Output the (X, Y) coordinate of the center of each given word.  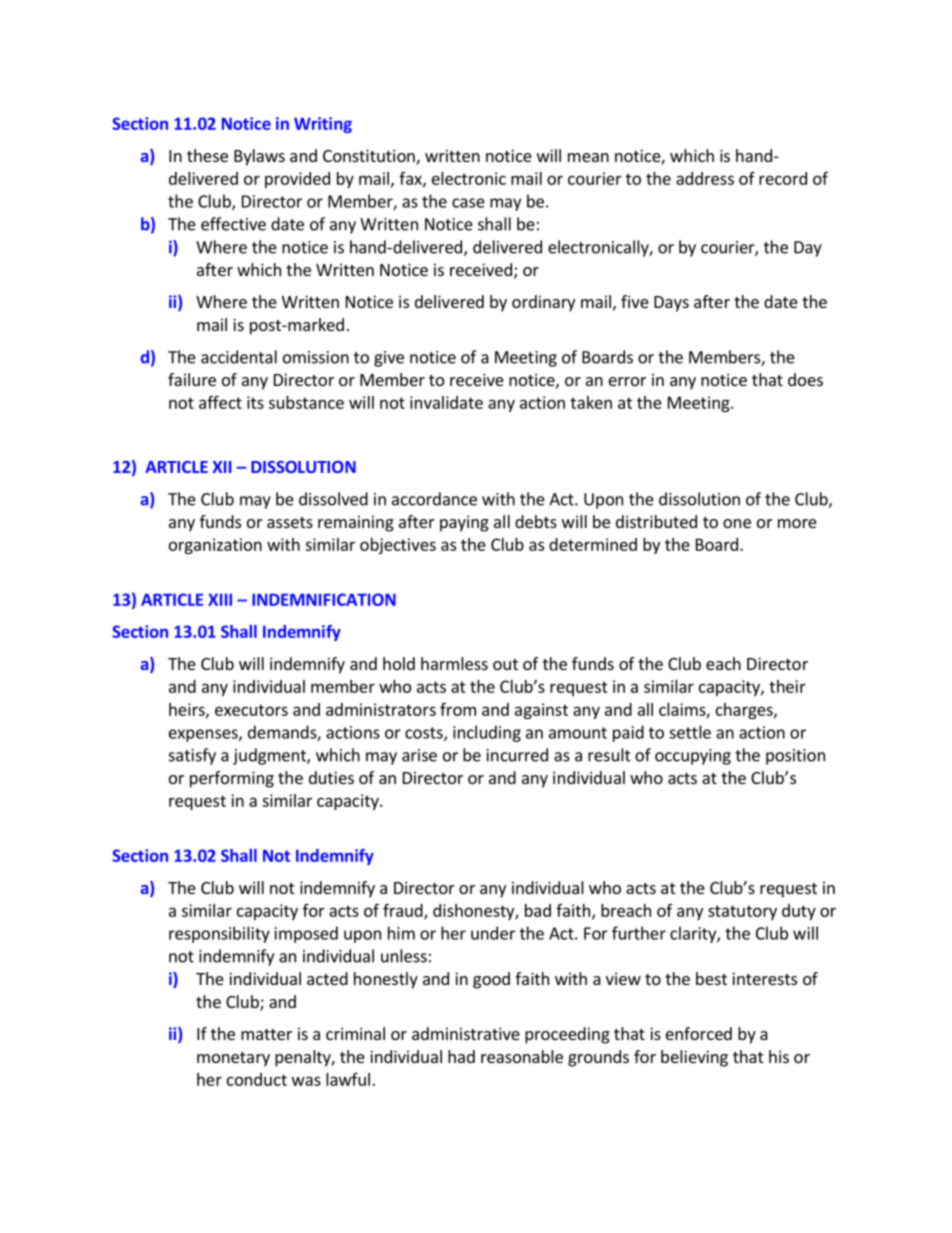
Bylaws (259, 157)
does (805, 379)
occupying (693, 757)
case (468, 203)
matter (266, 1034)
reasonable (522, 1056)
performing (232, 779)
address (705, 178)
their (787, 686)
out (505, 664)
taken (591, 402)
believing (694, 1058)
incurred (517, 755)
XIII (220, 599)
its (255, 402)
